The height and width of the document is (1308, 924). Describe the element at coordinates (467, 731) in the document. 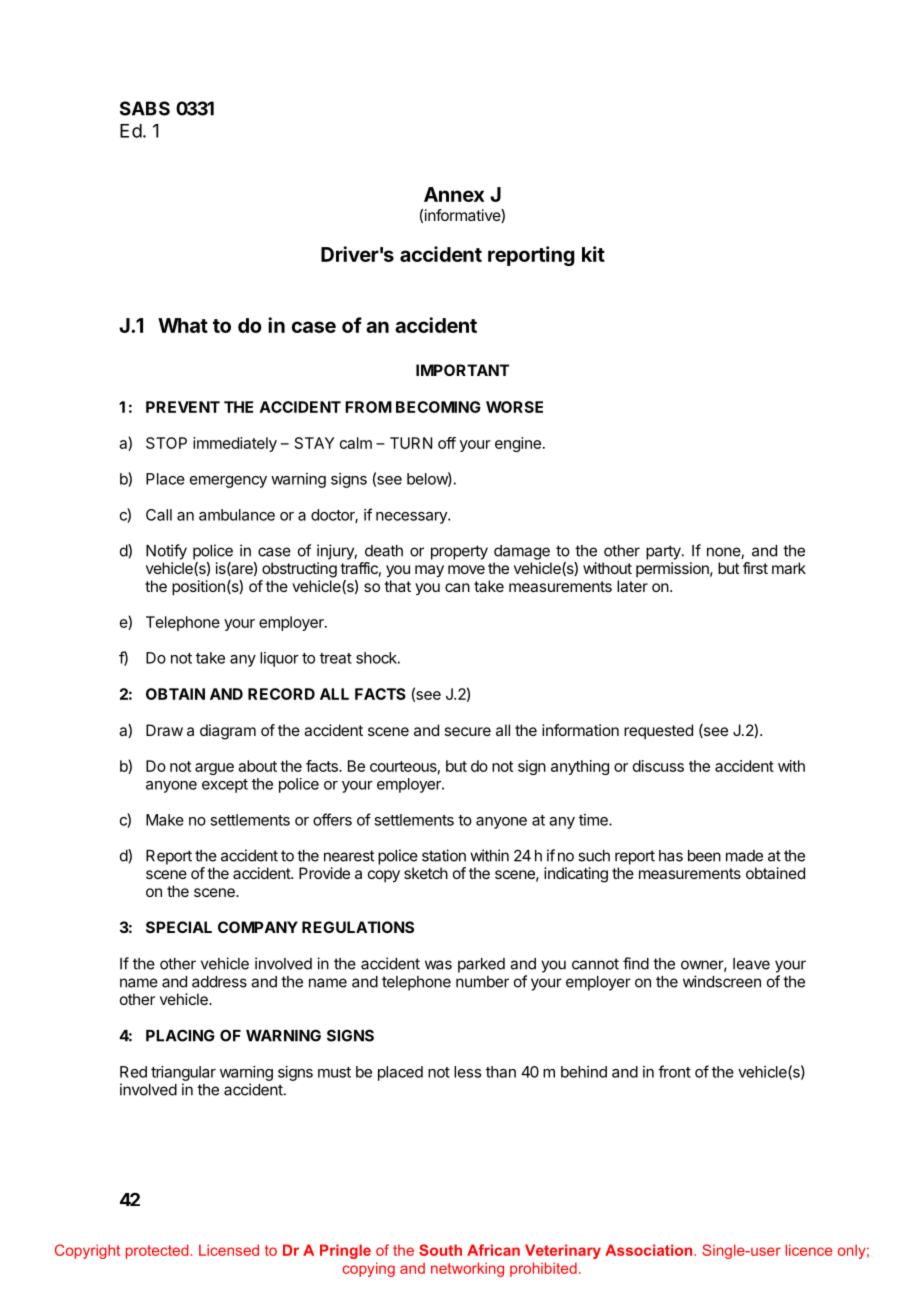

I see `secure` at that location.
